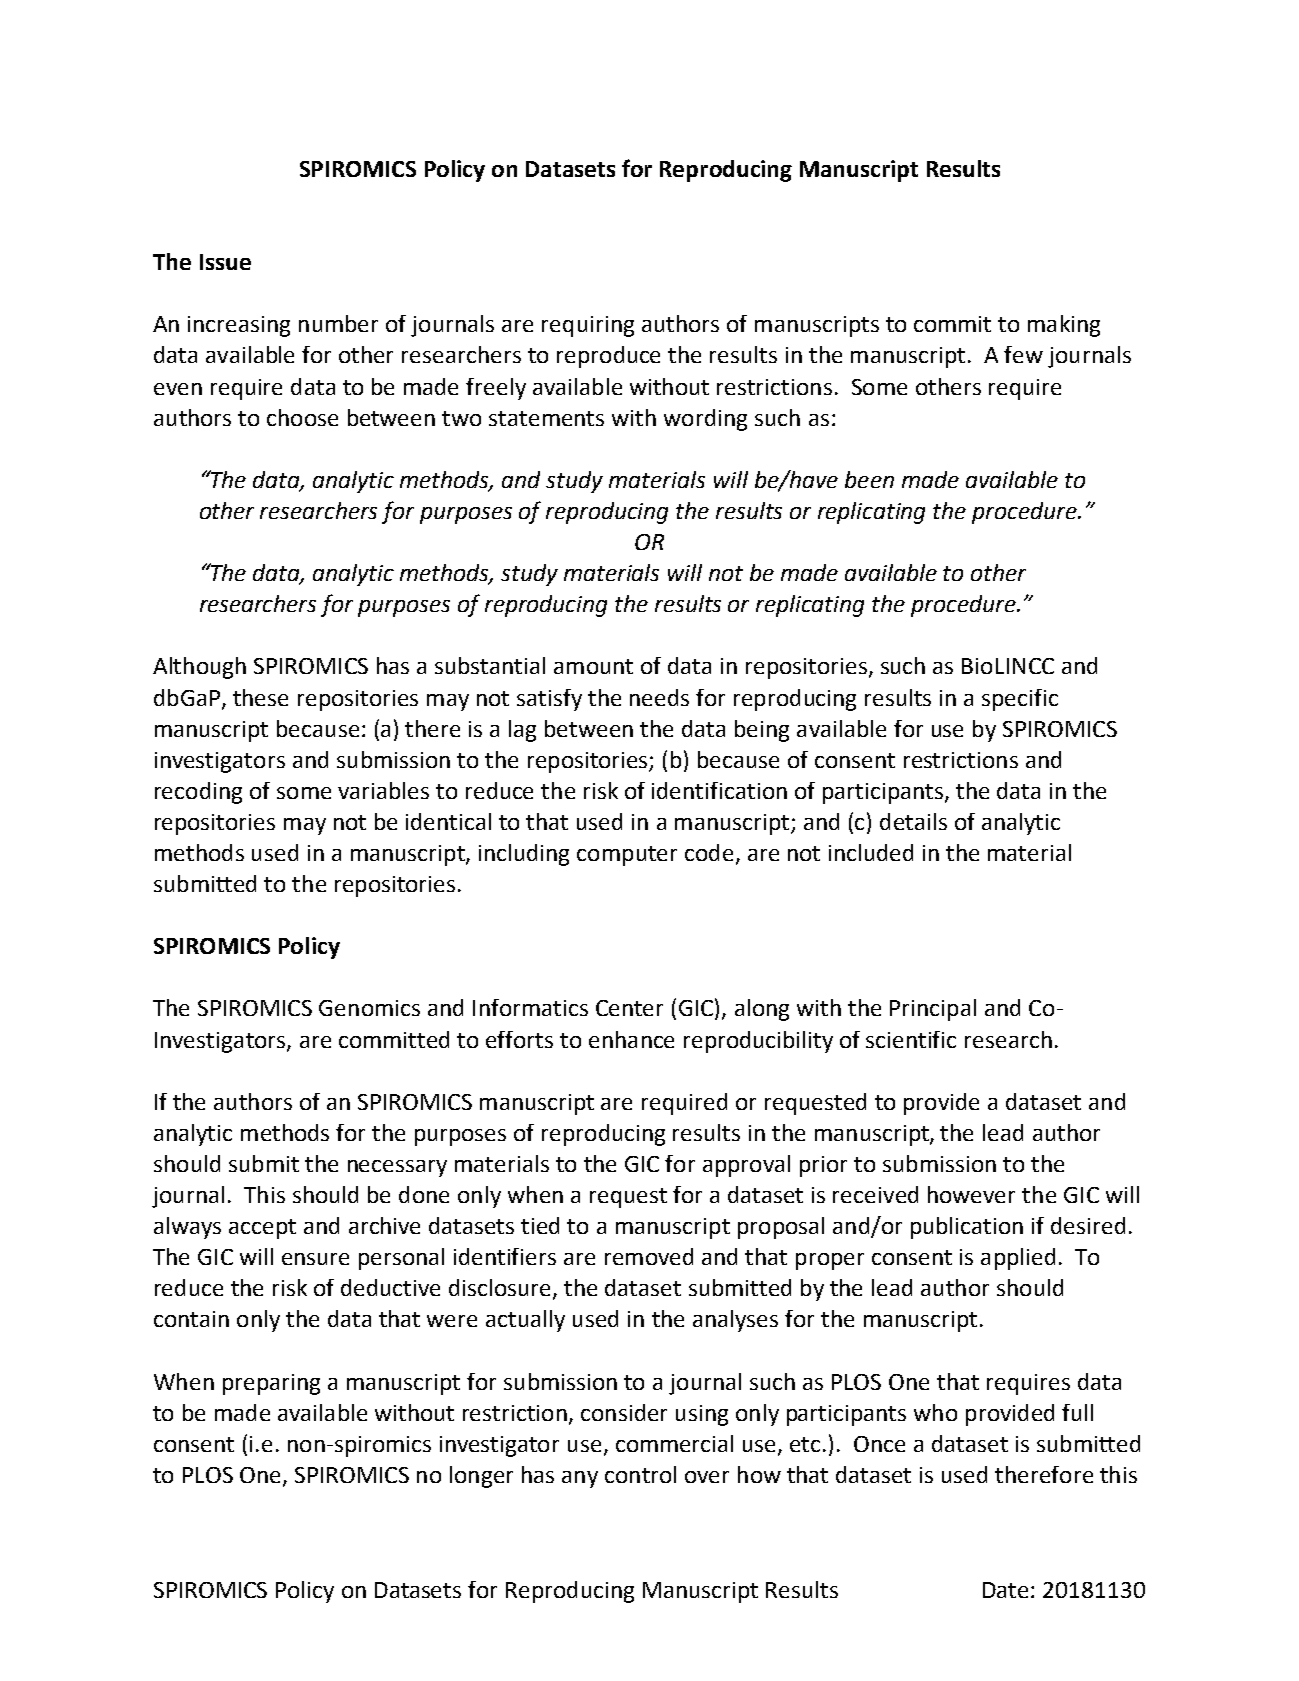  I want to click on increasing, so click(239, 326).
